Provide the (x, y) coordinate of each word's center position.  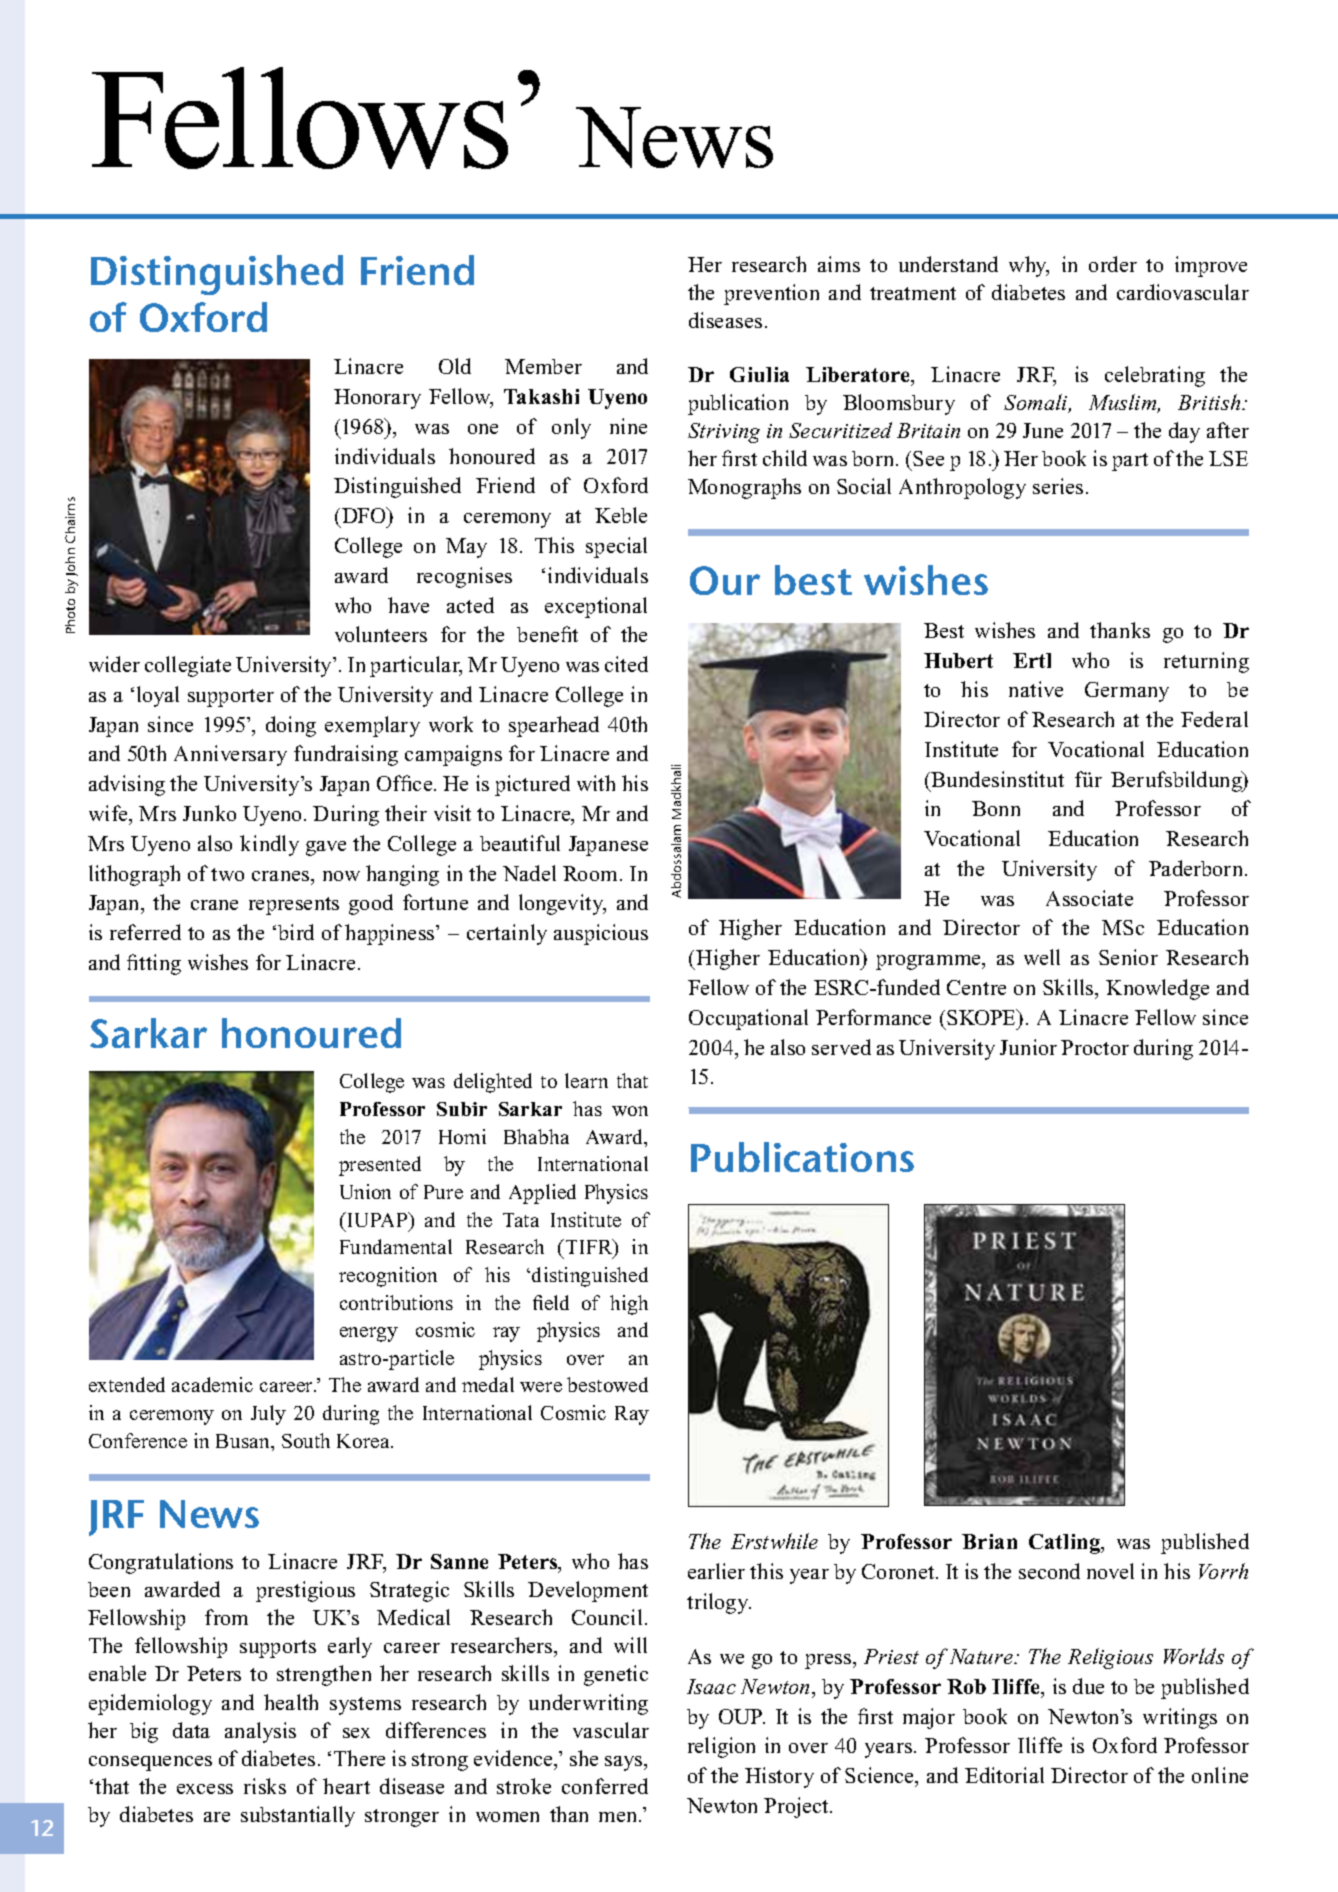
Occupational (748, 1019)
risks (265, 1786)
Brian (989, 1541)
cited (626, 664)
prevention (771, 294)
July (268, 1415)
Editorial (1004, 1775)
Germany (1127, 692)
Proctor (1095, 1047)
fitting (154, 964)
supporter (231, 698)
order (1113, 264)
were (541, 1387)
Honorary (377, 399)
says (625, 1763)
